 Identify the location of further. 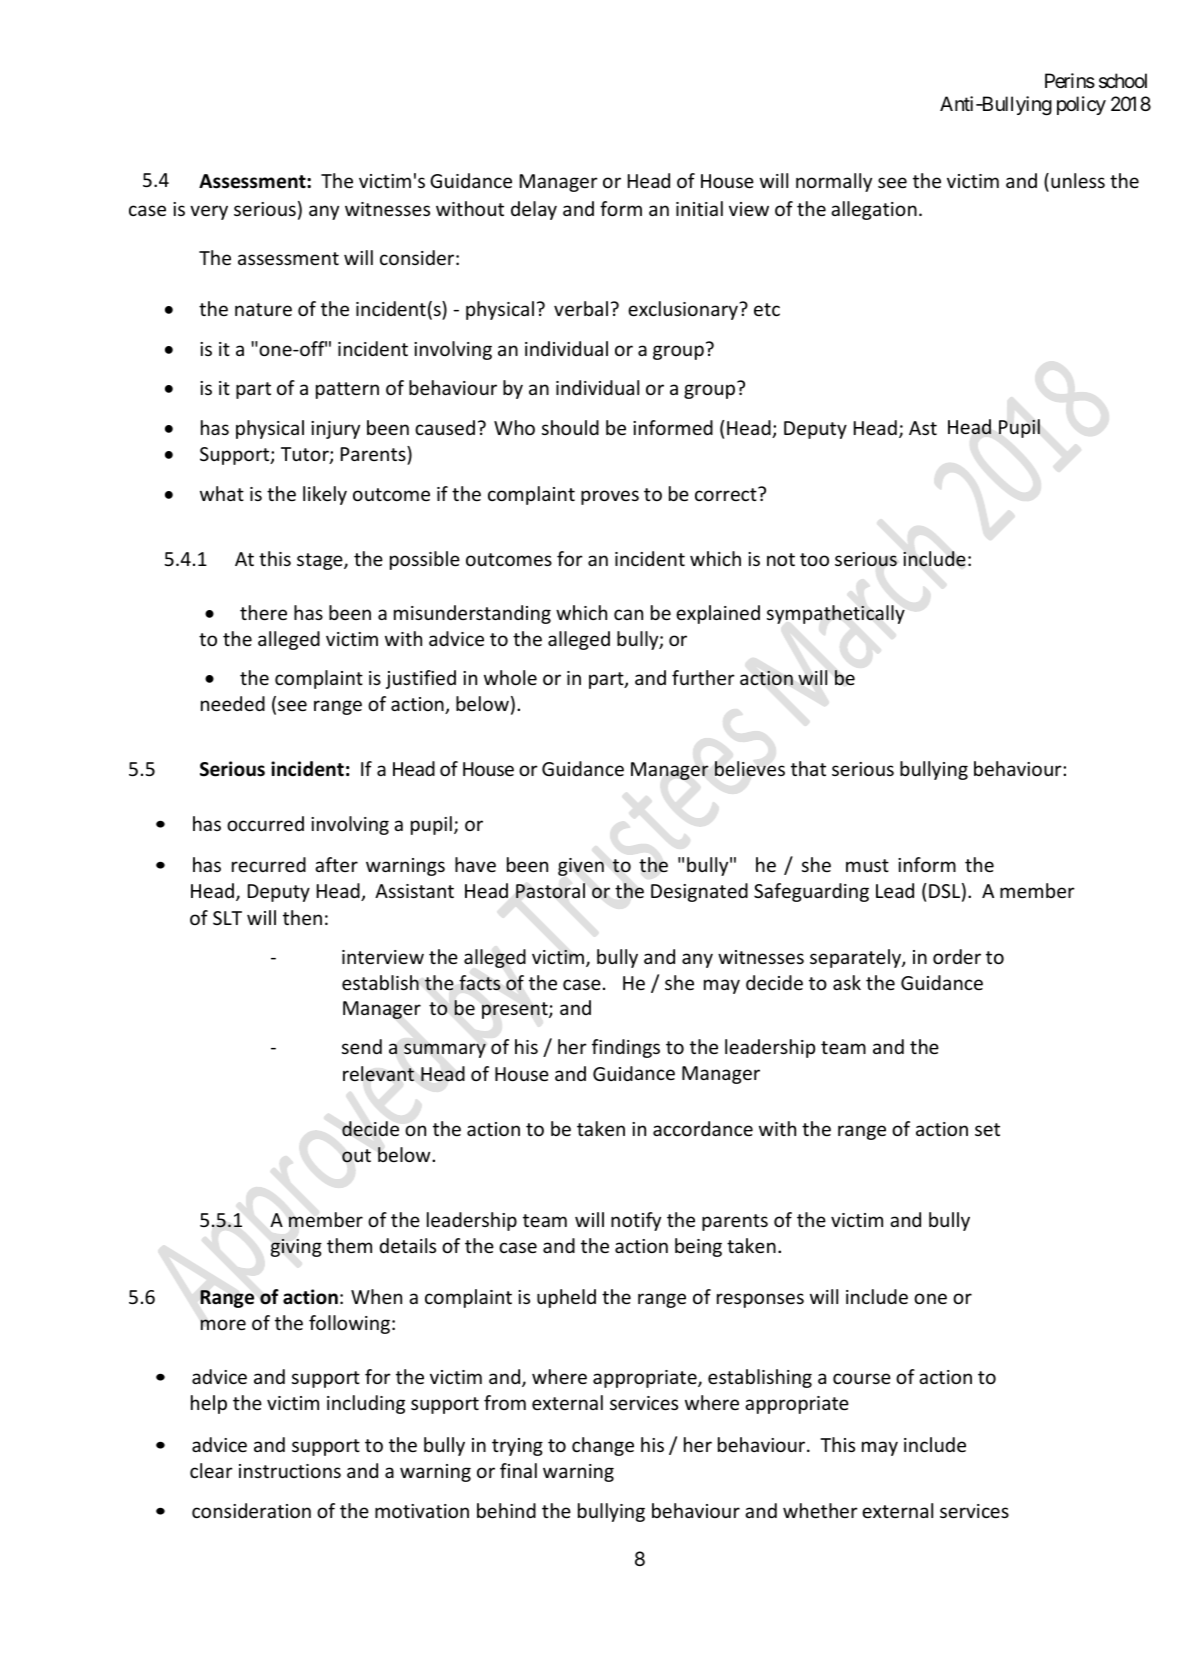
(703, 677).
